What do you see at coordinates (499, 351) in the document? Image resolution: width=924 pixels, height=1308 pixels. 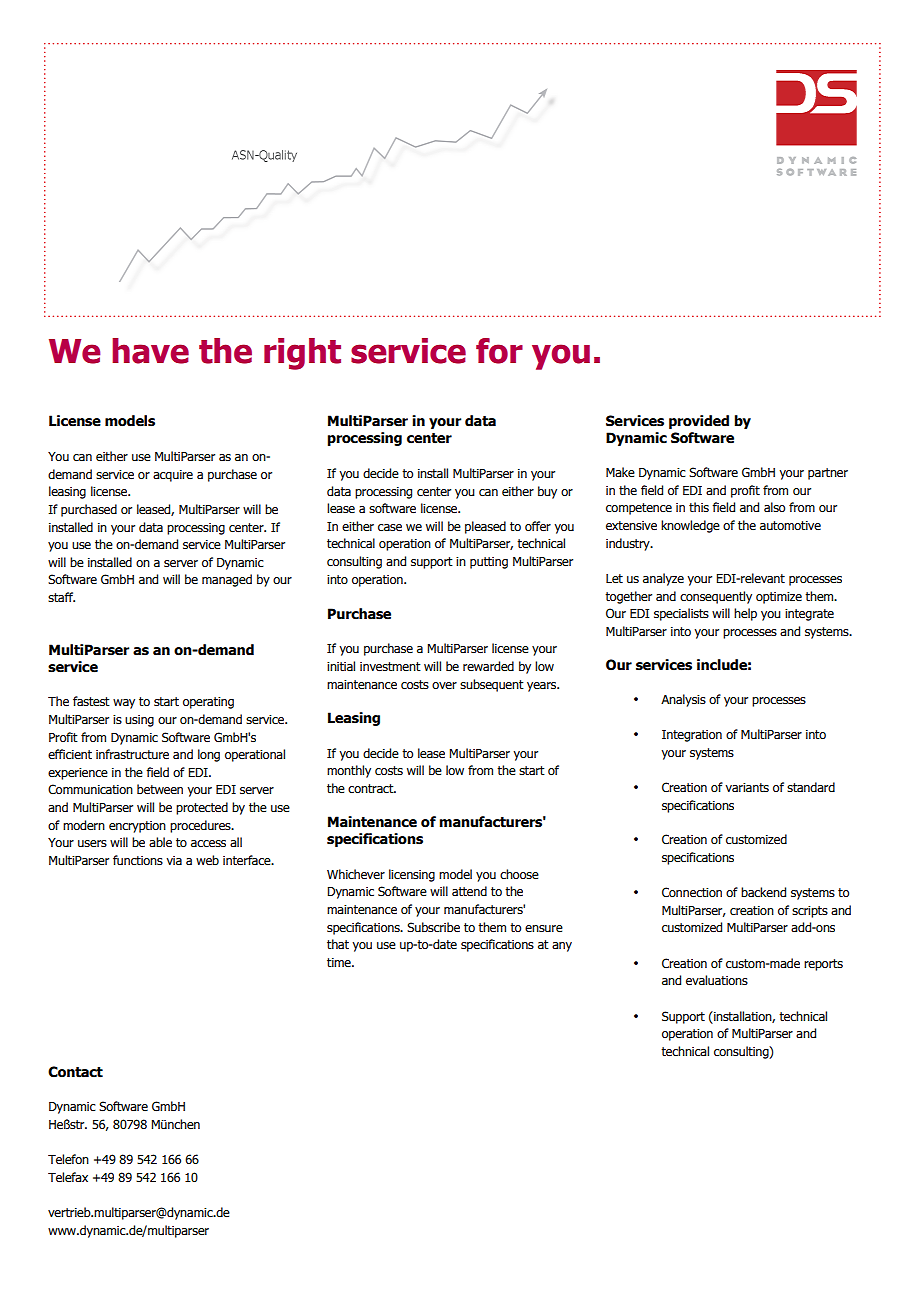 I see `for` at bounding box center [499, 351].
